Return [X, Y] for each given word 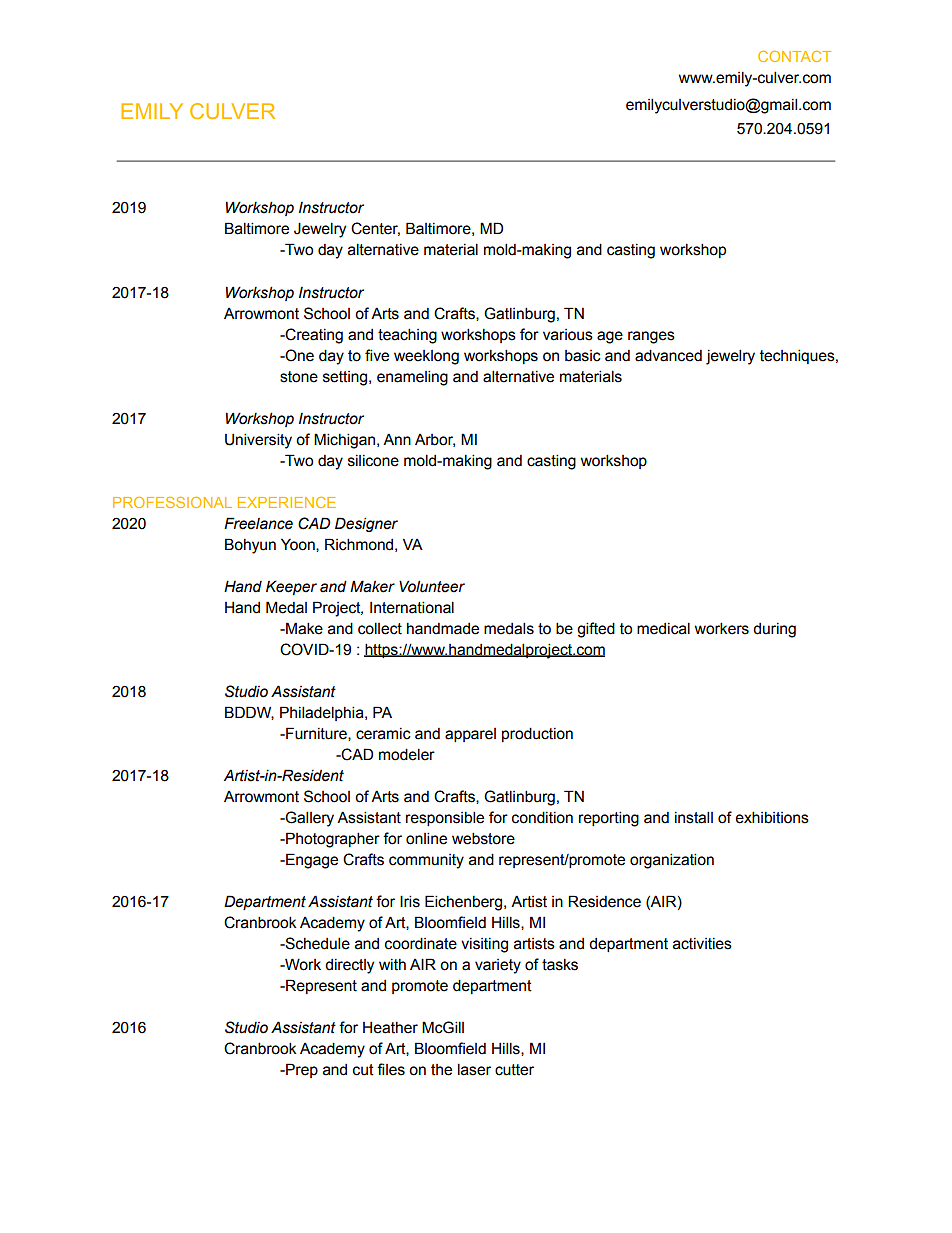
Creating [313, 336]
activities [702, 944]
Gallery [309, 819]
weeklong [426, 357]
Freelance [258, 523]
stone [299, 377]
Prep [301, 1070]
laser [474, 1069]
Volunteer [432, 586]
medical [663, 628]
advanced [668, 355]
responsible [445, 818]
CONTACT [794, 56]
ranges [651, 337]
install [694, 817]
